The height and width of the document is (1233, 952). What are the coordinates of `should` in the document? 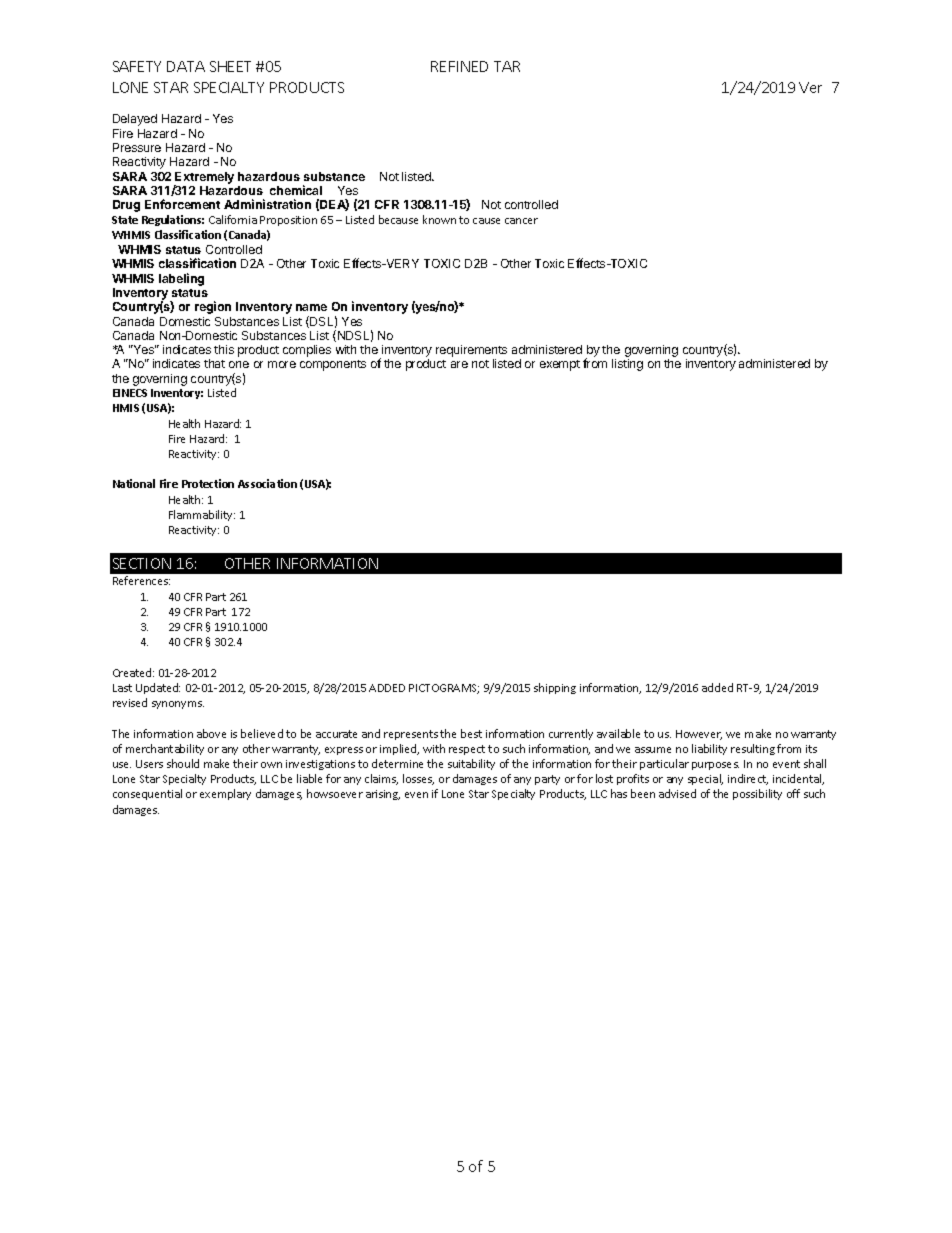 It's located at (183, 763).
